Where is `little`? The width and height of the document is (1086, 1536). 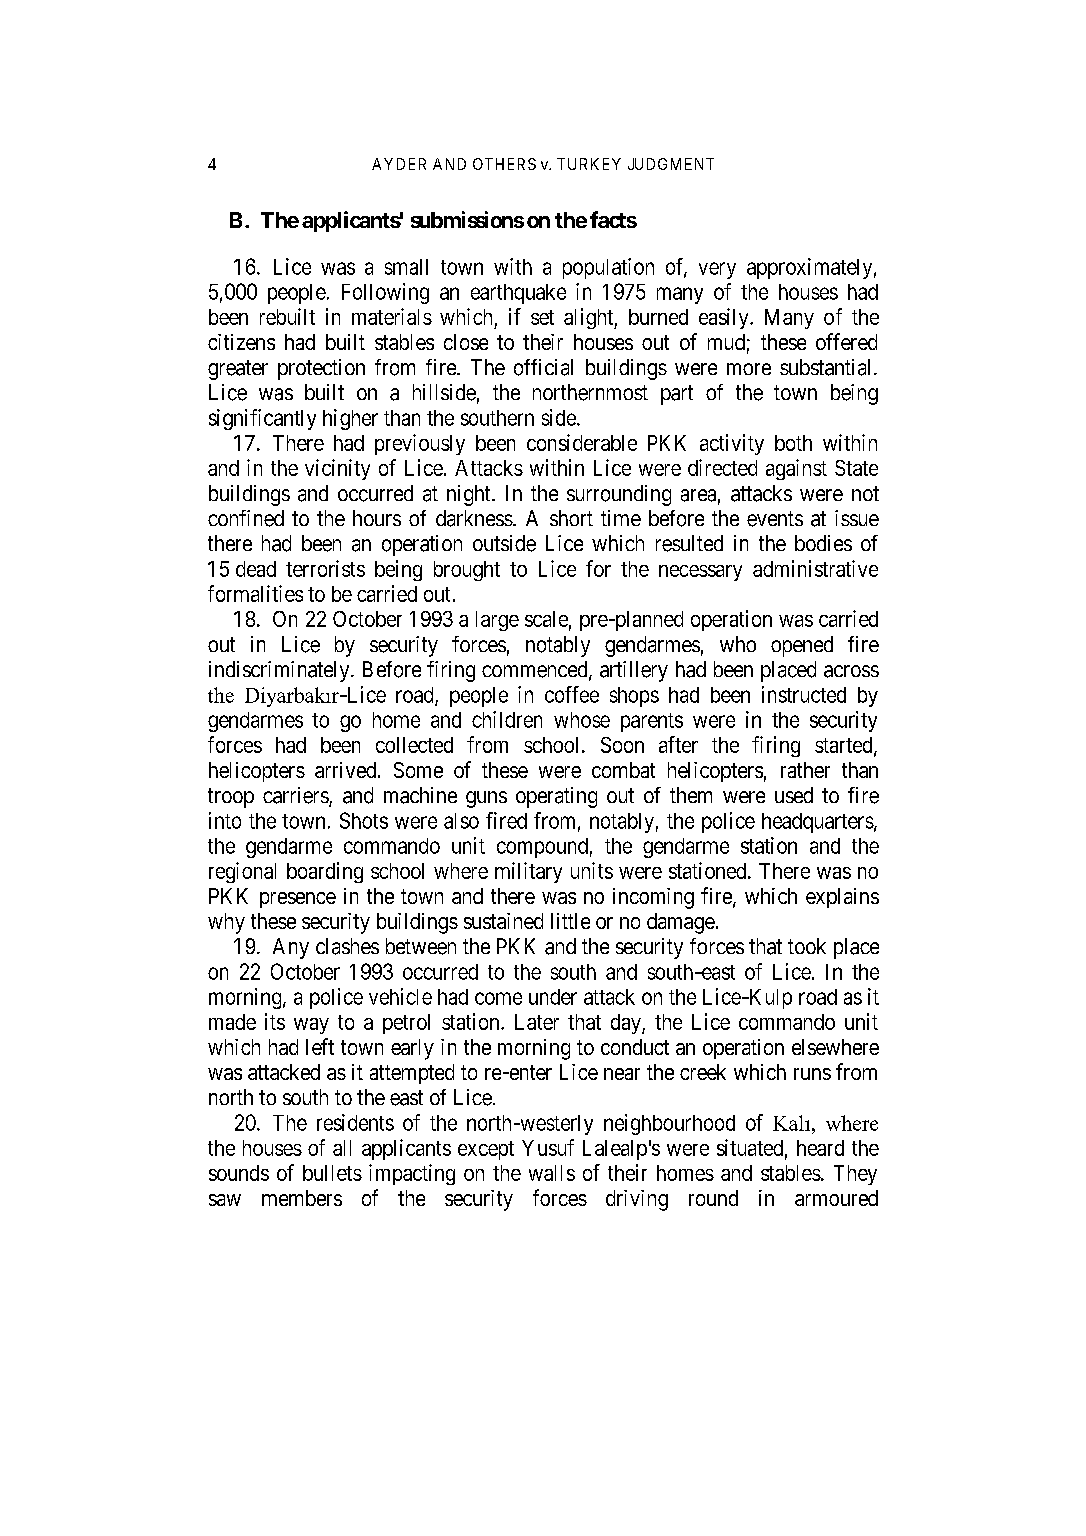 little is located at coordinates (570, 921).
